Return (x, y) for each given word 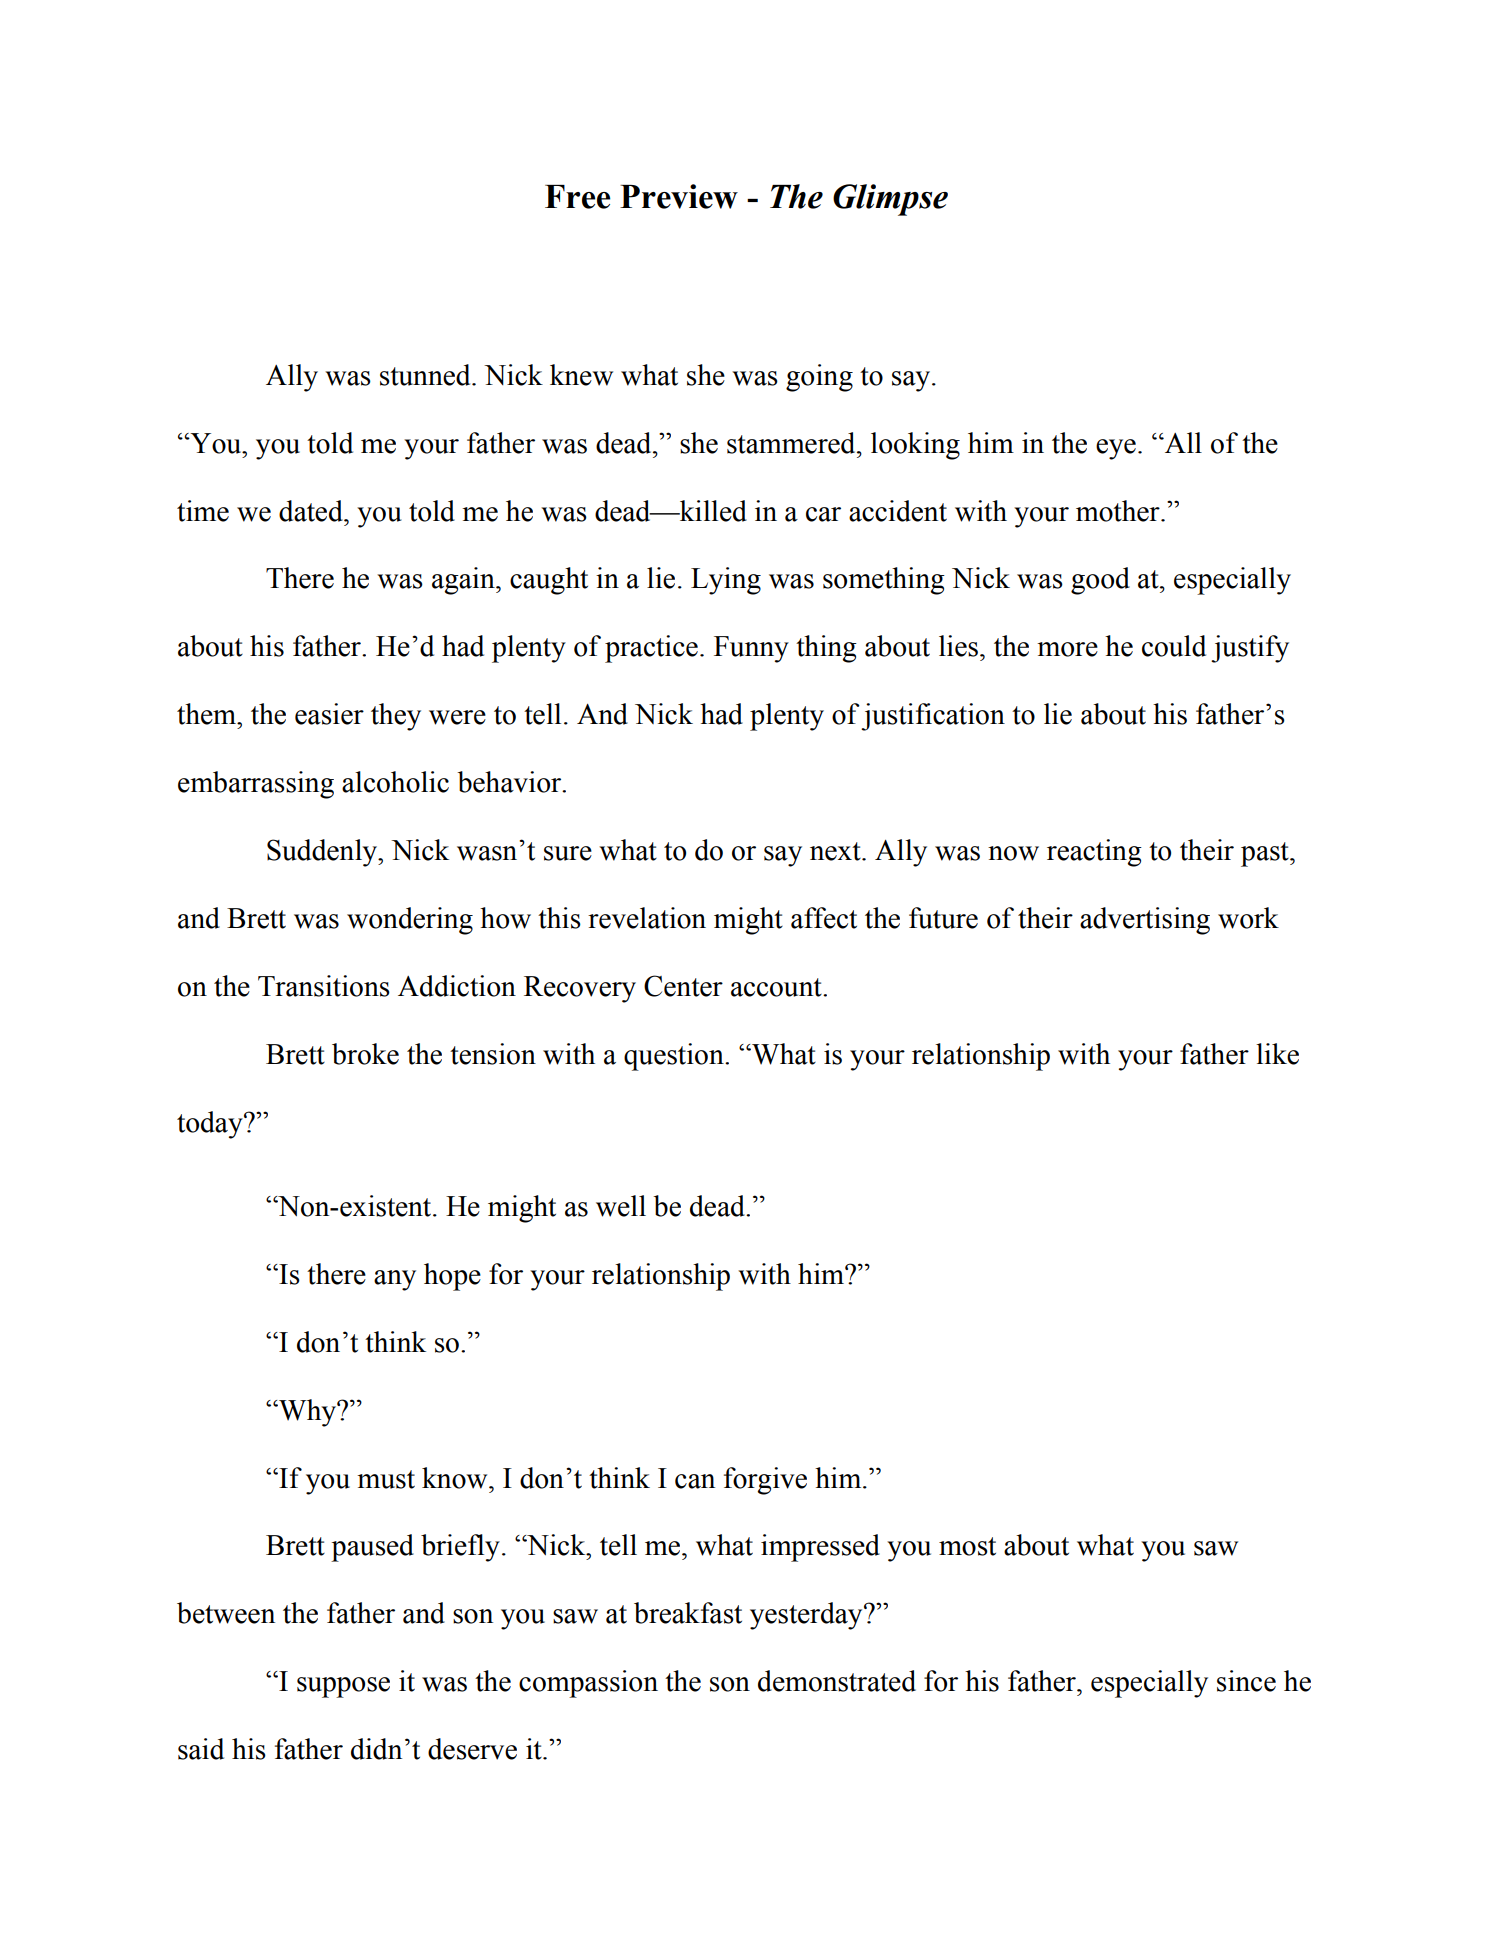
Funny (751, 649)
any (395, 1280)
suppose (343, 1687)
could (1174, 646)
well (621, 1206)
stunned (426, 375)
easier (329, 714)
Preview (679, 196)
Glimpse (890, 200)
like (1277, 1054)
